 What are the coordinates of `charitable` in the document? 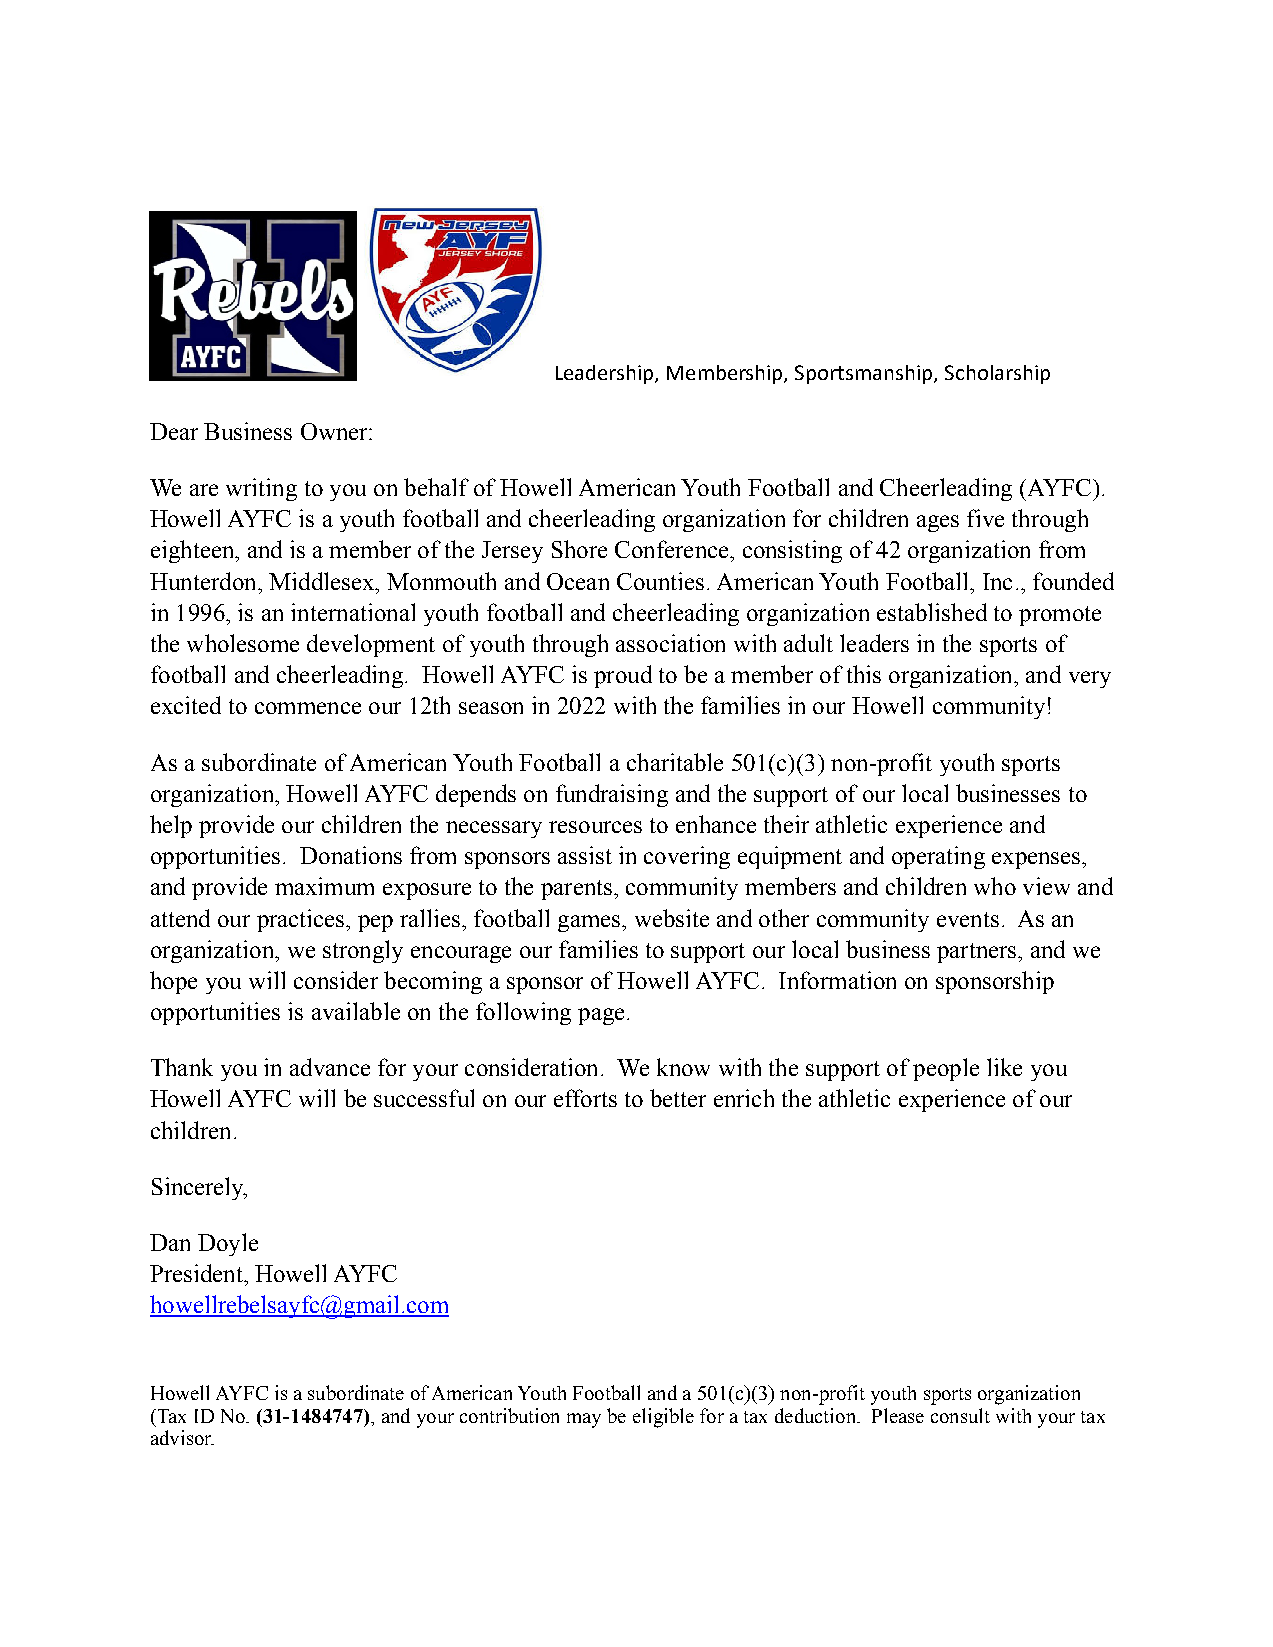 It's located at (675, 762).
